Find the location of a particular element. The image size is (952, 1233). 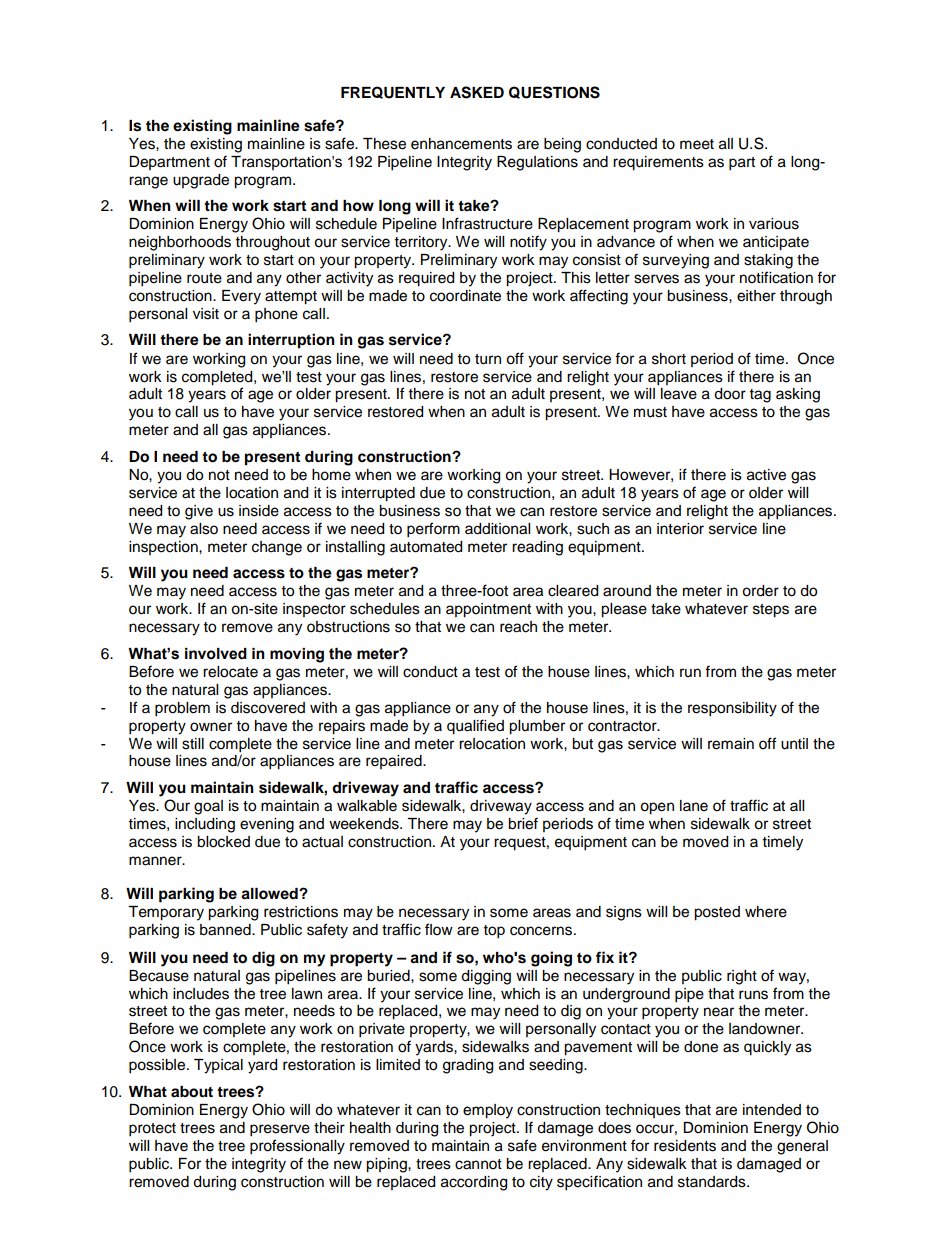

neighborhoods is located at coordinates (180, 243).
